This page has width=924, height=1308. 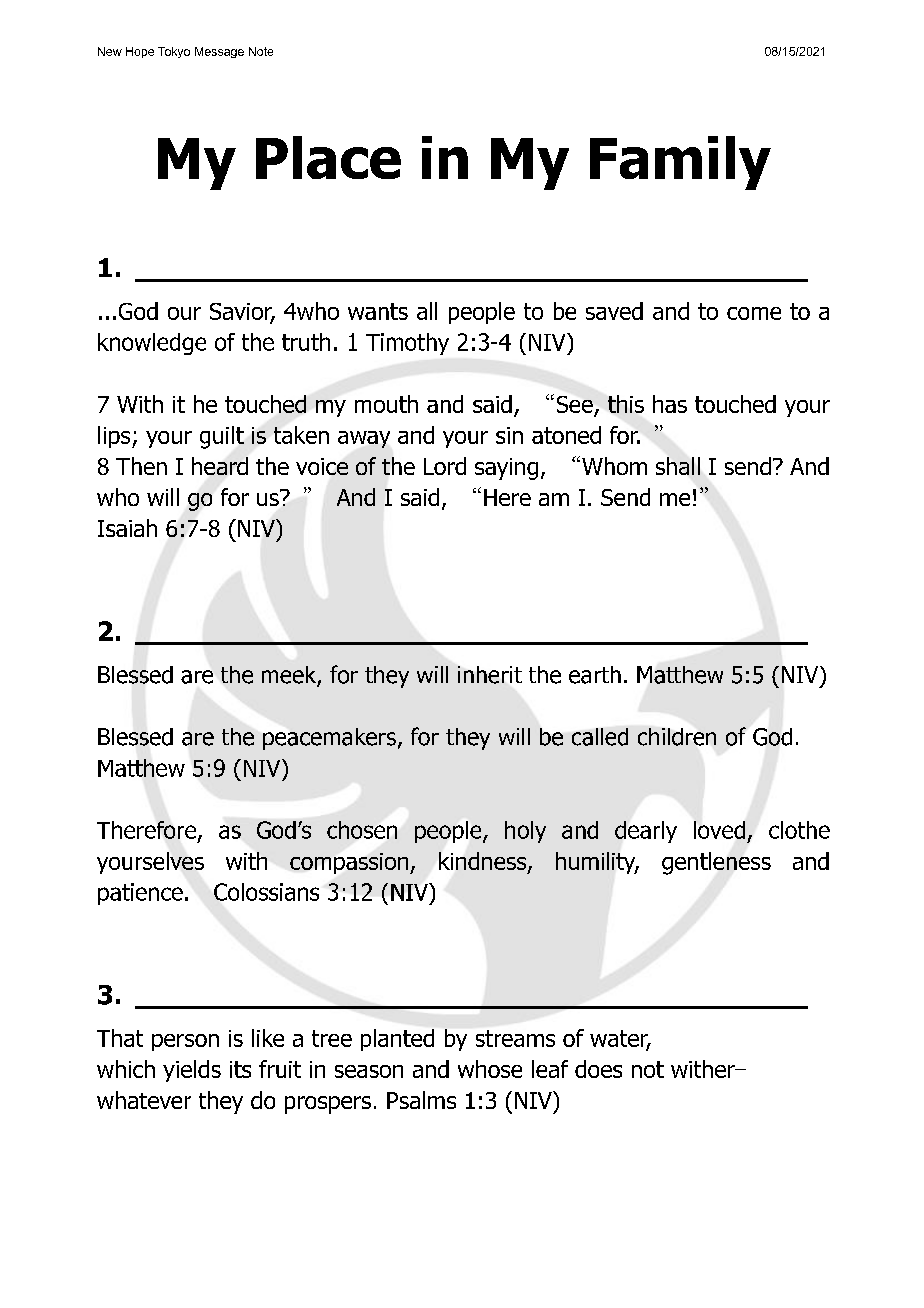 What do you see at coordinates (509, 435) in the page?
I see `sin` at bounding box center [509, 435].
